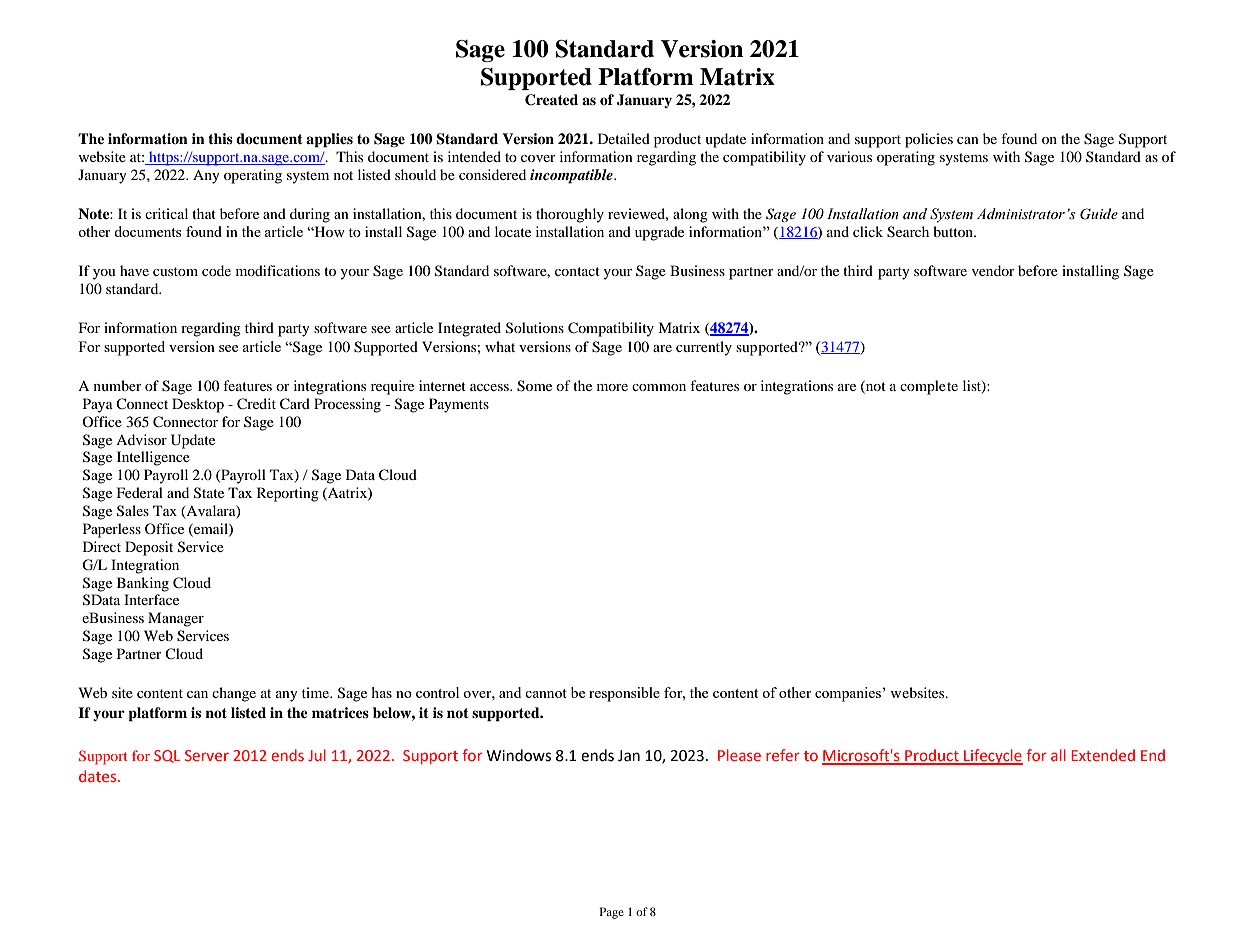 The image size is (1233, 952). Describe the element at coordinates (612, 387) in the document. I see `more` at that location.
